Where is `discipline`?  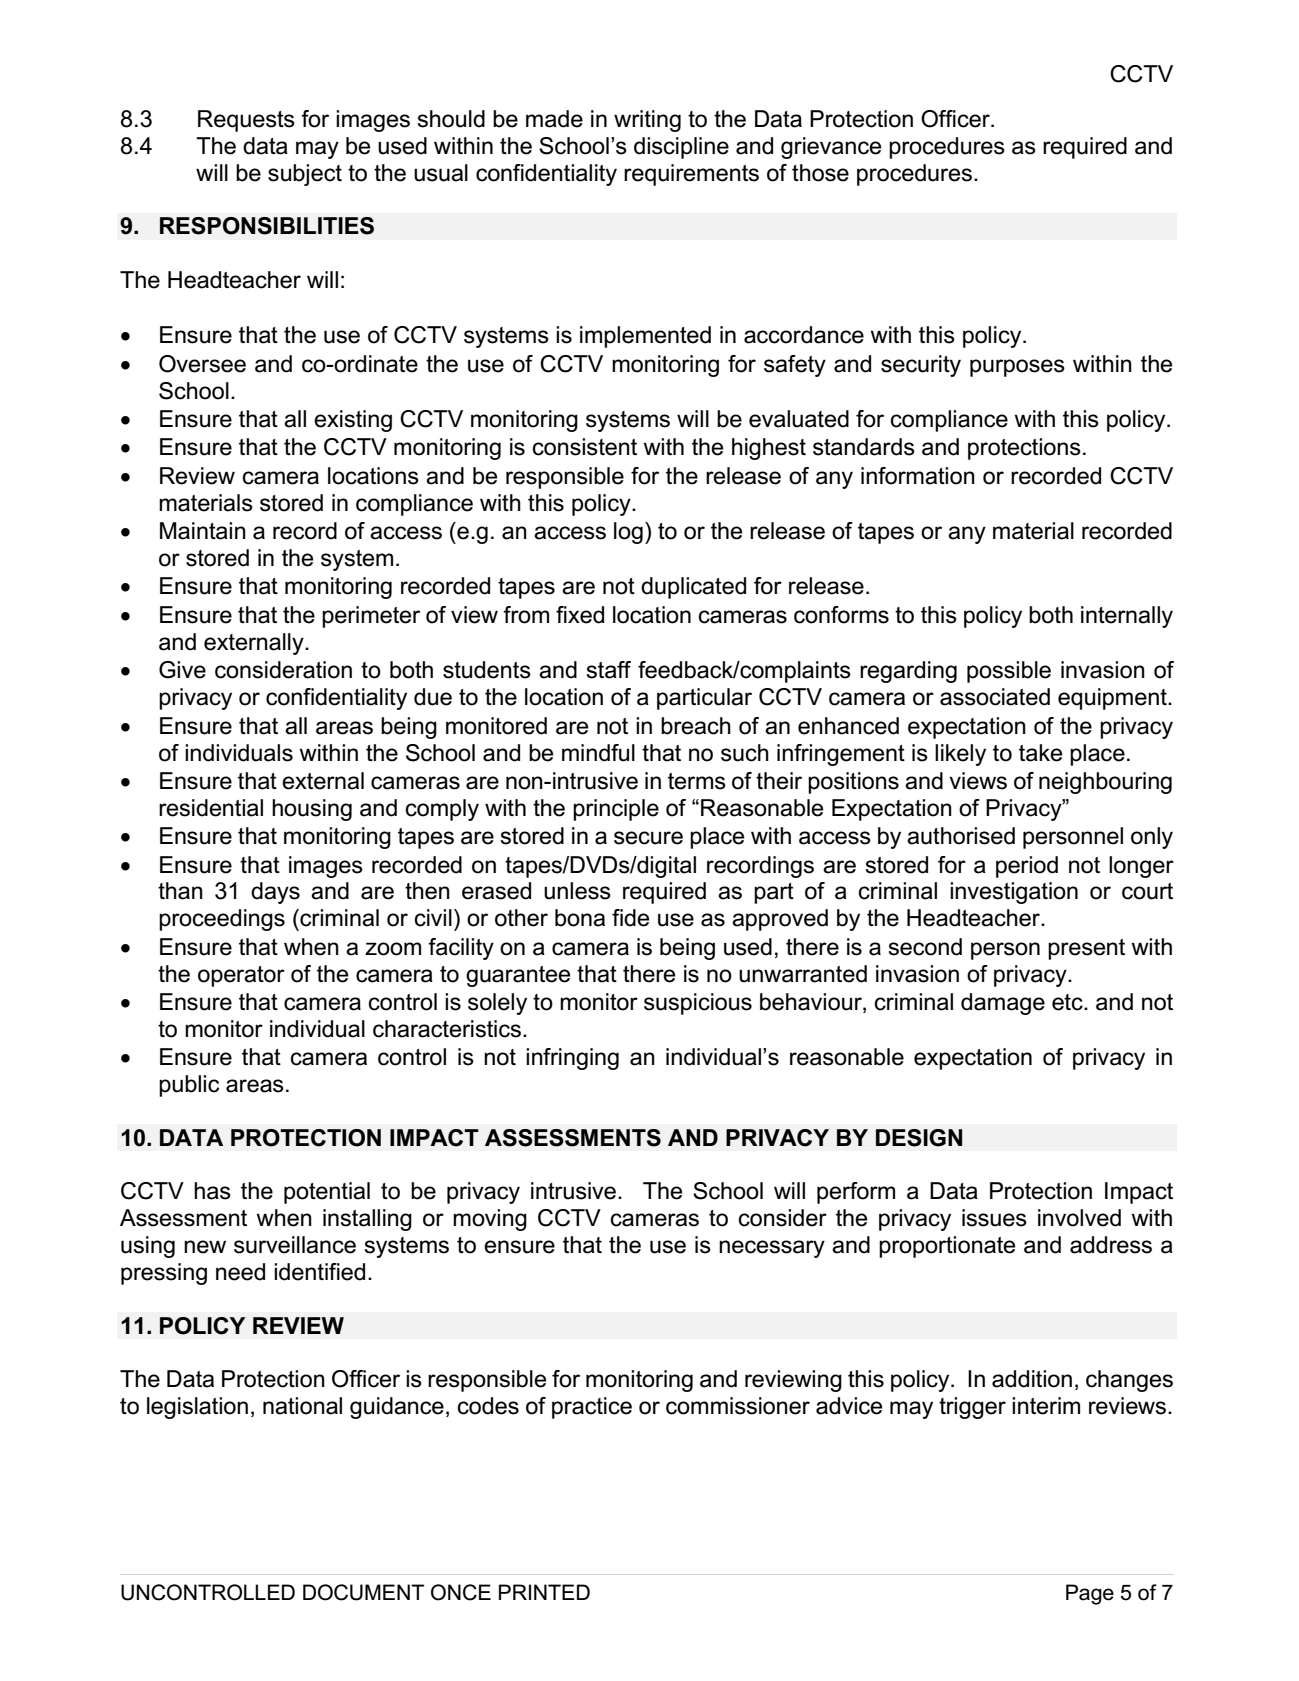
discipline is located at coordinates (681, 148).
